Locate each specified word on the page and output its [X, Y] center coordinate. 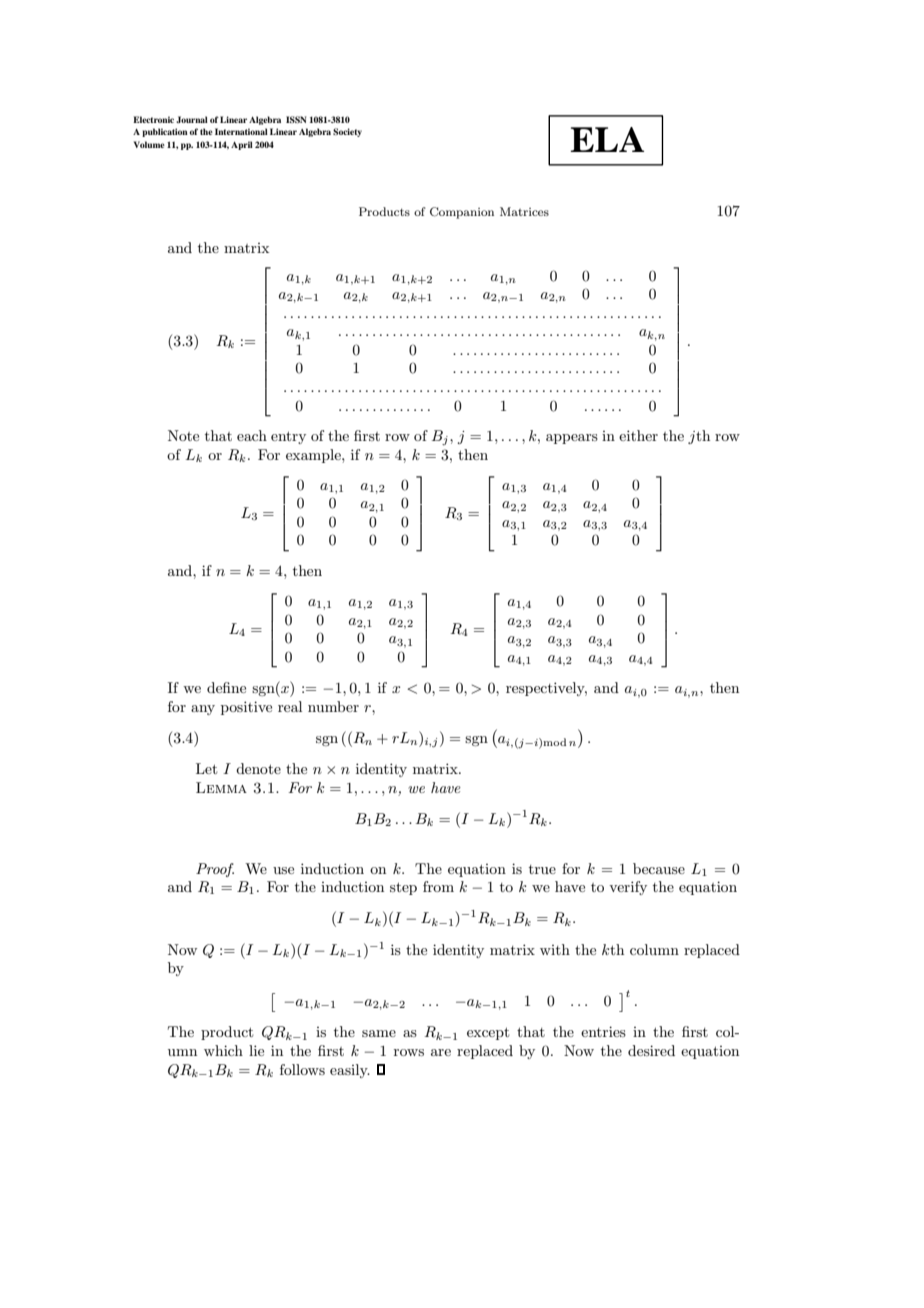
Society [347, 132]
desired [651, 1050]
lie [256, 1050]
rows [409, 1052]
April [242, 145]
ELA [607, 139]
